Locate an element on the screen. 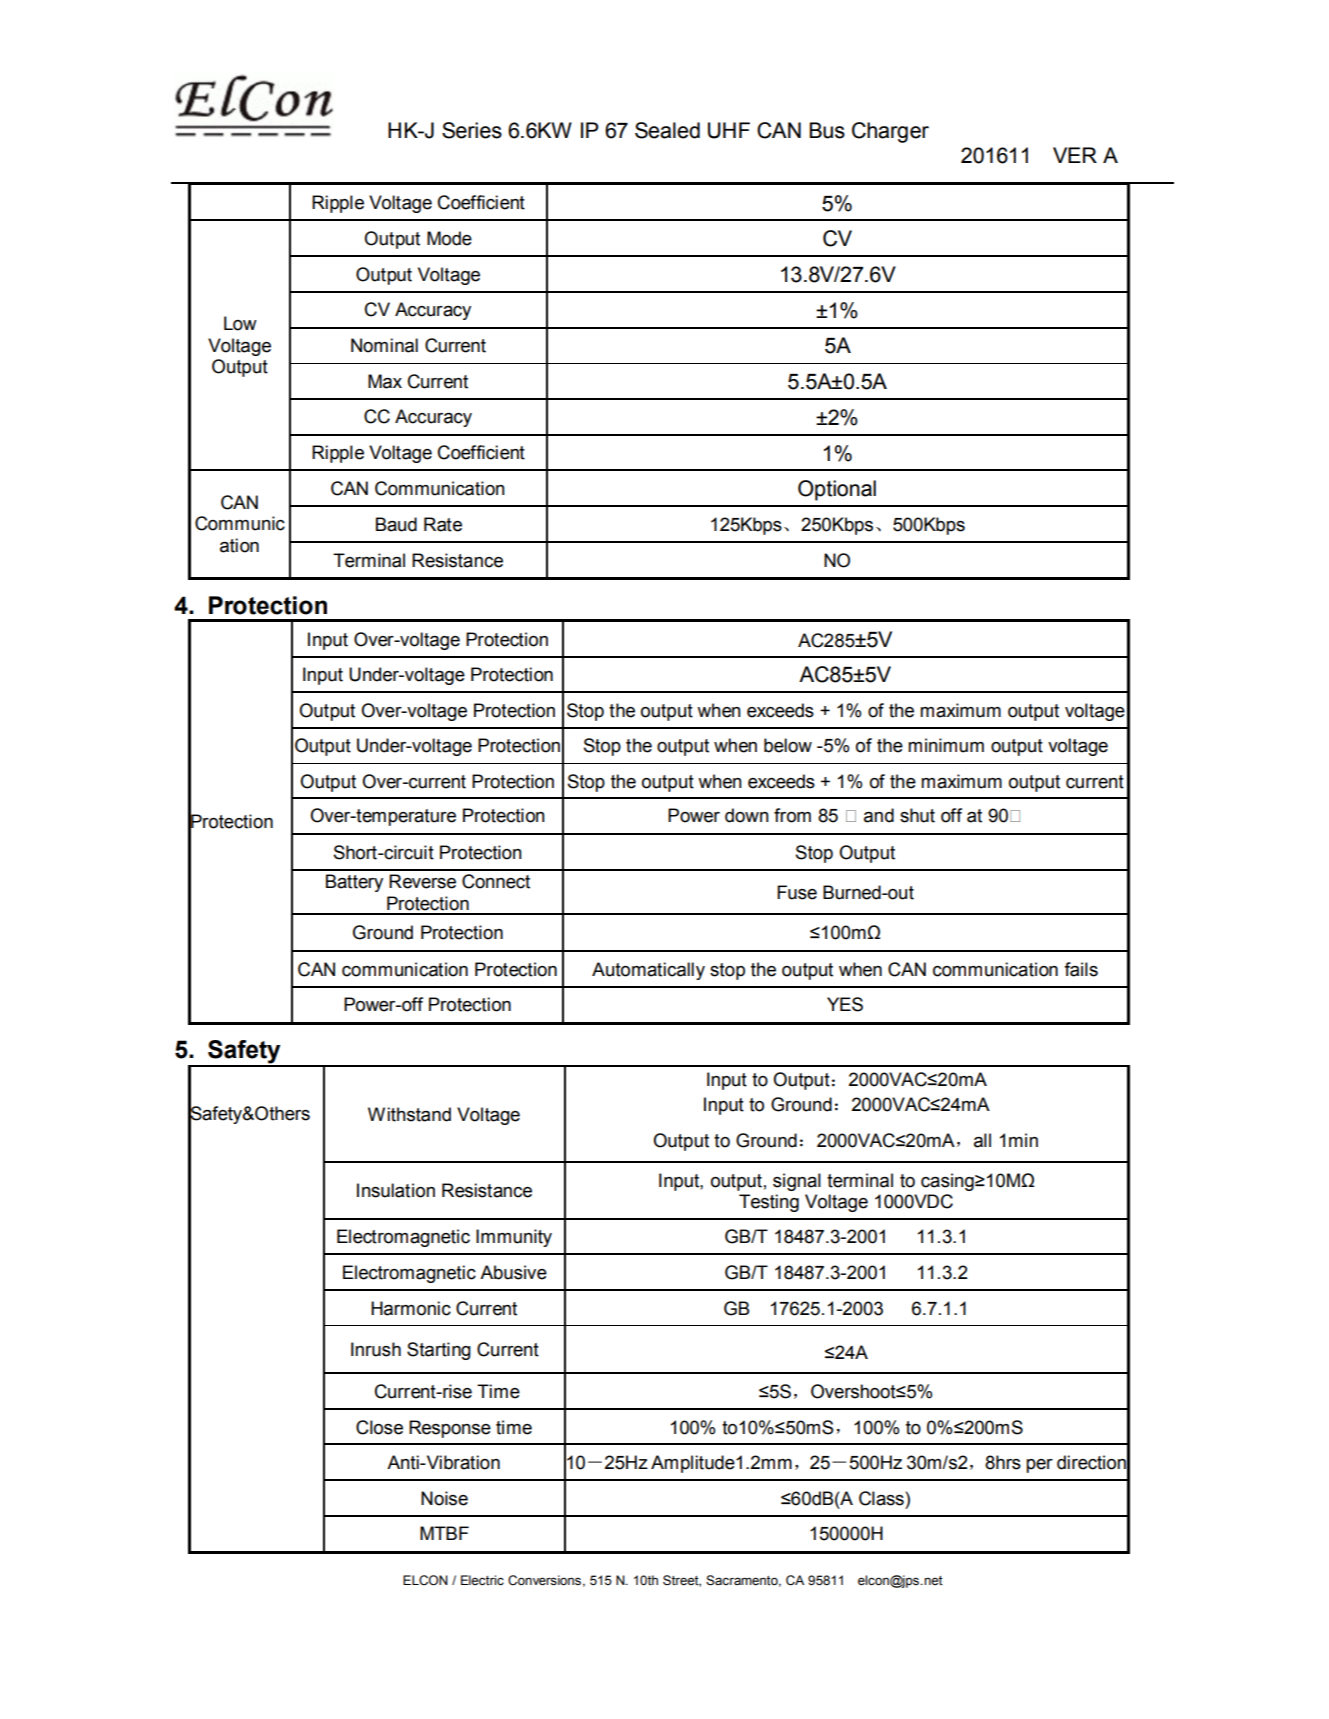 The image size is (1329, 1719). Reverse is located at coordinates (422, 881).
